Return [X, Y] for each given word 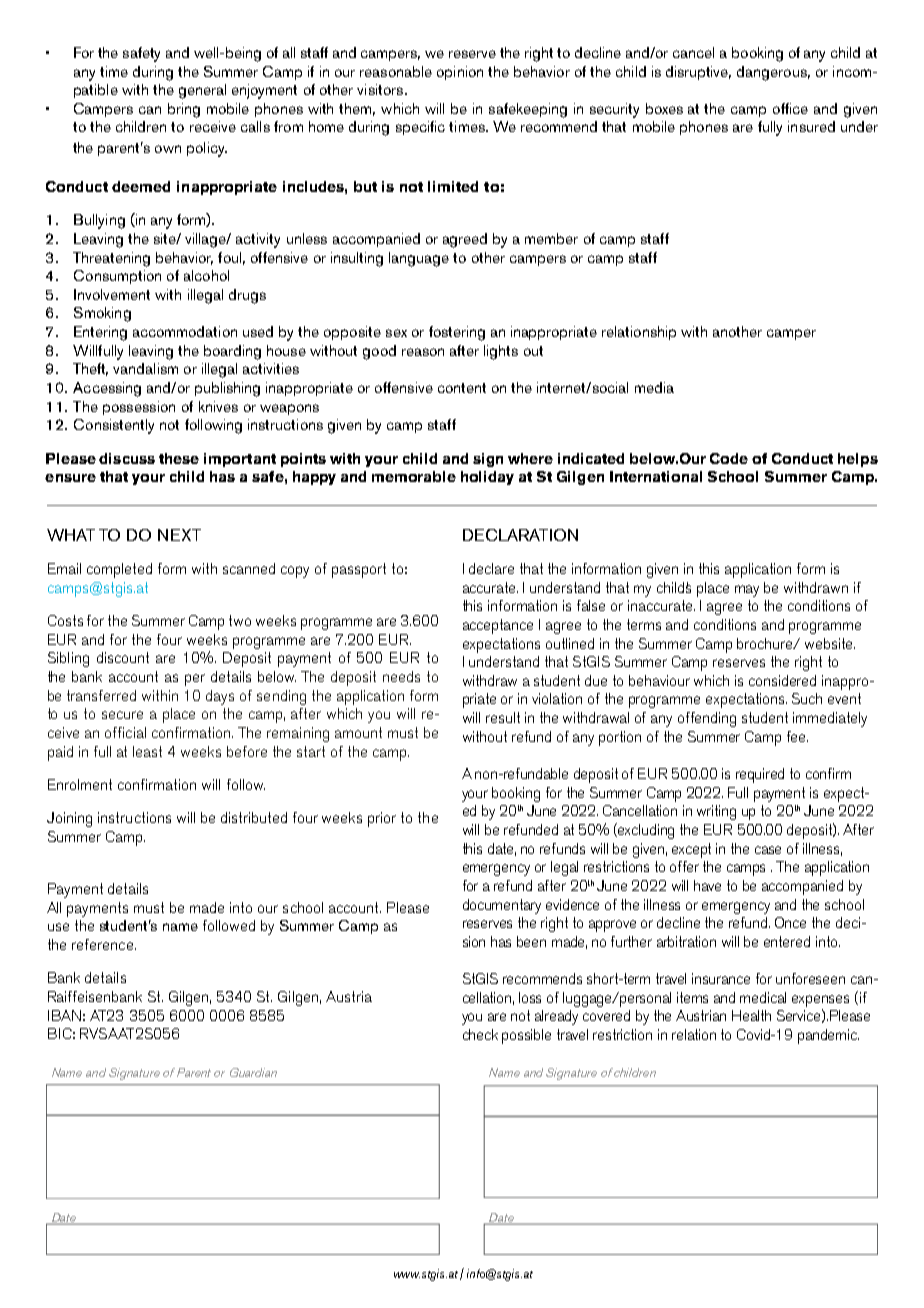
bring [184, 110]
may [747, 591]
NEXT [179, 535]
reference [102, 944]
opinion [460, 73]
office [790, 108]
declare [491, 568]
